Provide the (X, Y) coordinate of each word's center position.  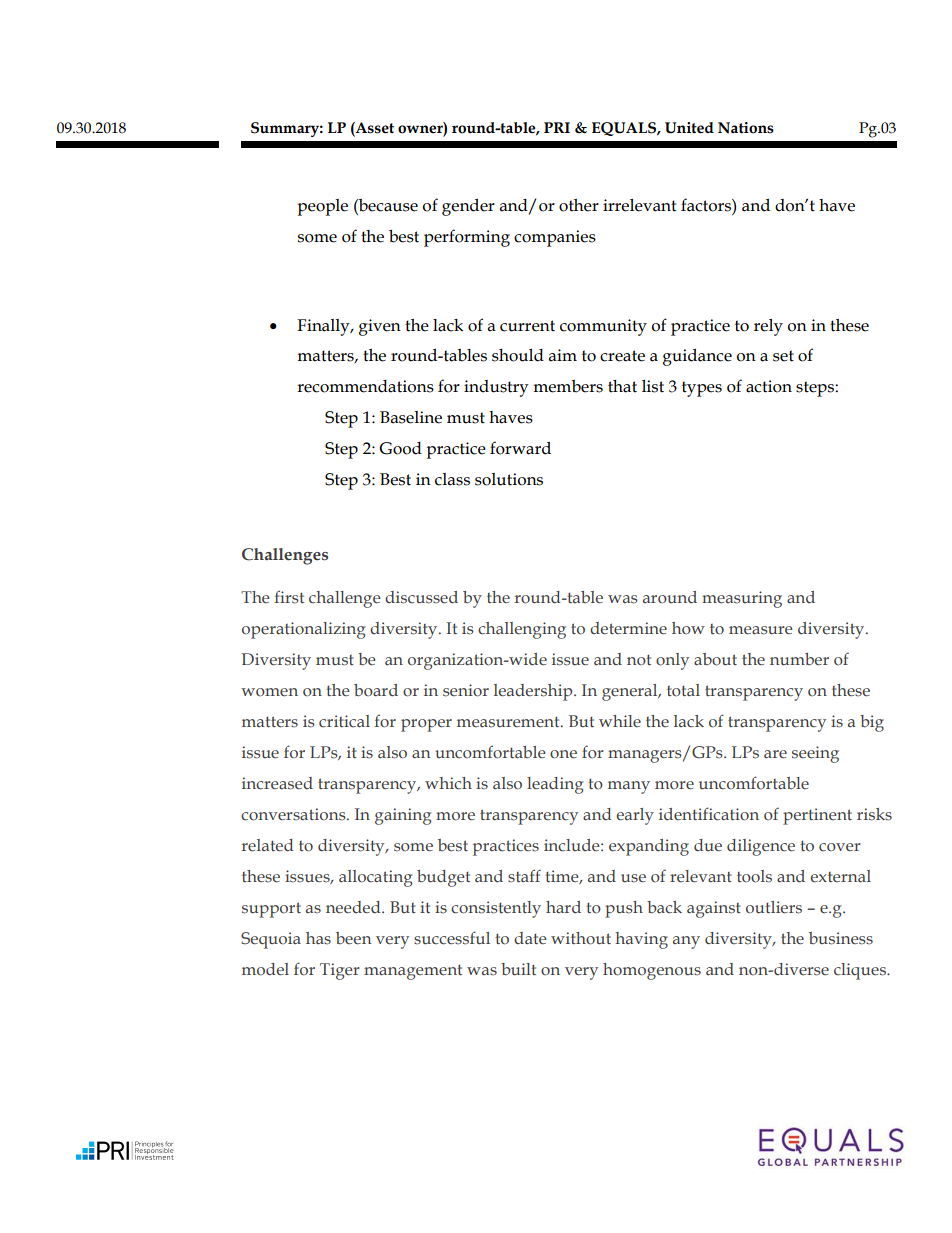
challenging (522, 630)
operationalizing (303, 630)
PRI (557, 127)
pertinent (817, 816)
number (799, 659)
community (603, 327)
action (769, 386)
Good (400, 448)
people (323, 207)
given (380, 327)
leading (555, 785)
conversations (294, 814)
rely (768, 327)
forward (520, 448)
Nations (746, 128)
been (354, 938)
